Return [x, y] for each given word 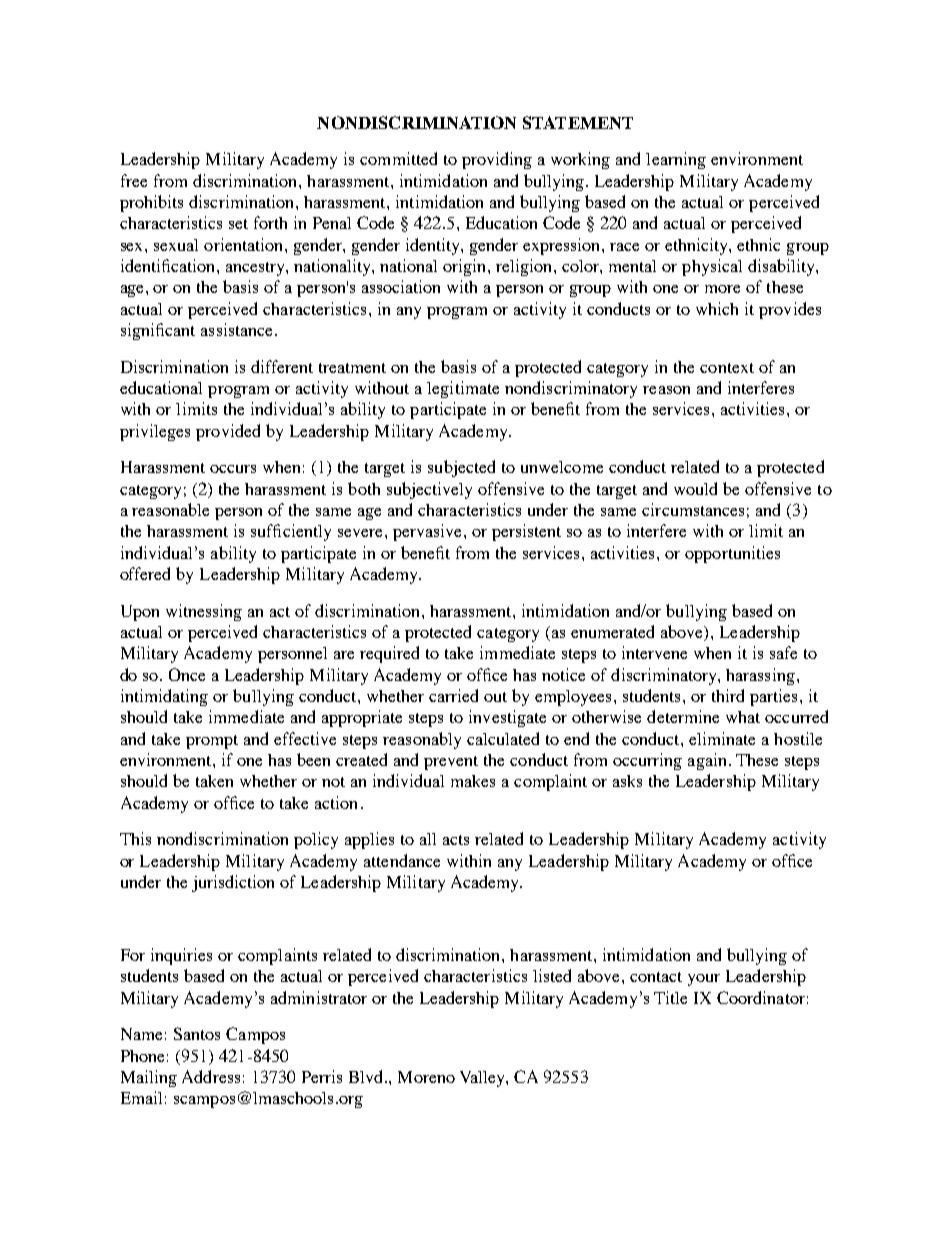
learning [676, 160]
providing [497, 160]
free [134, 180]
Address [211, 1076]
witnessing [204, 612]
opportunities [732, 554]
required [389, 654]
